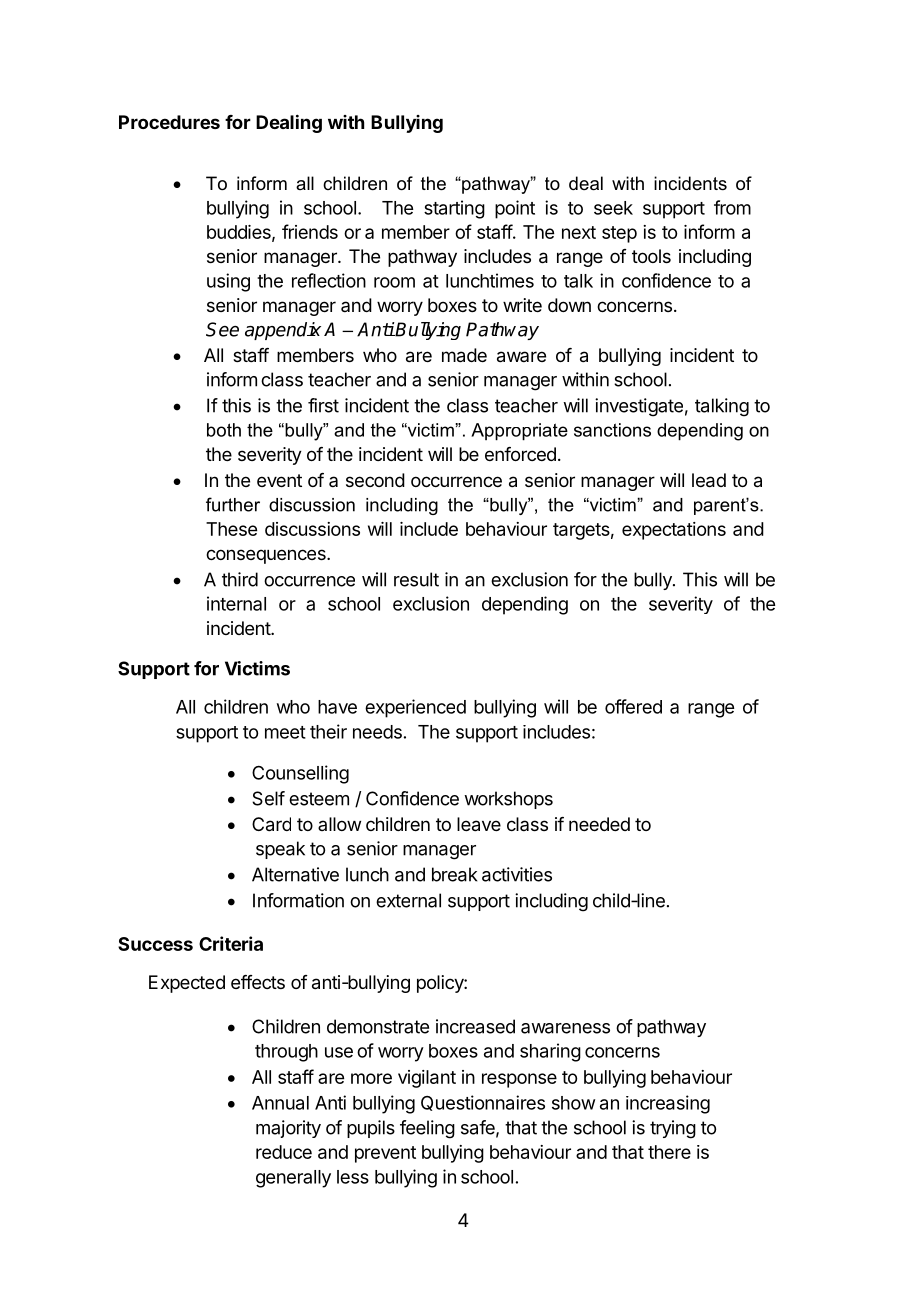 Image resolution: width=924 pixels, height=1308 pixels. Describe the element at coordinates (169, 122) in the image. I see `Procedures` at that location.
